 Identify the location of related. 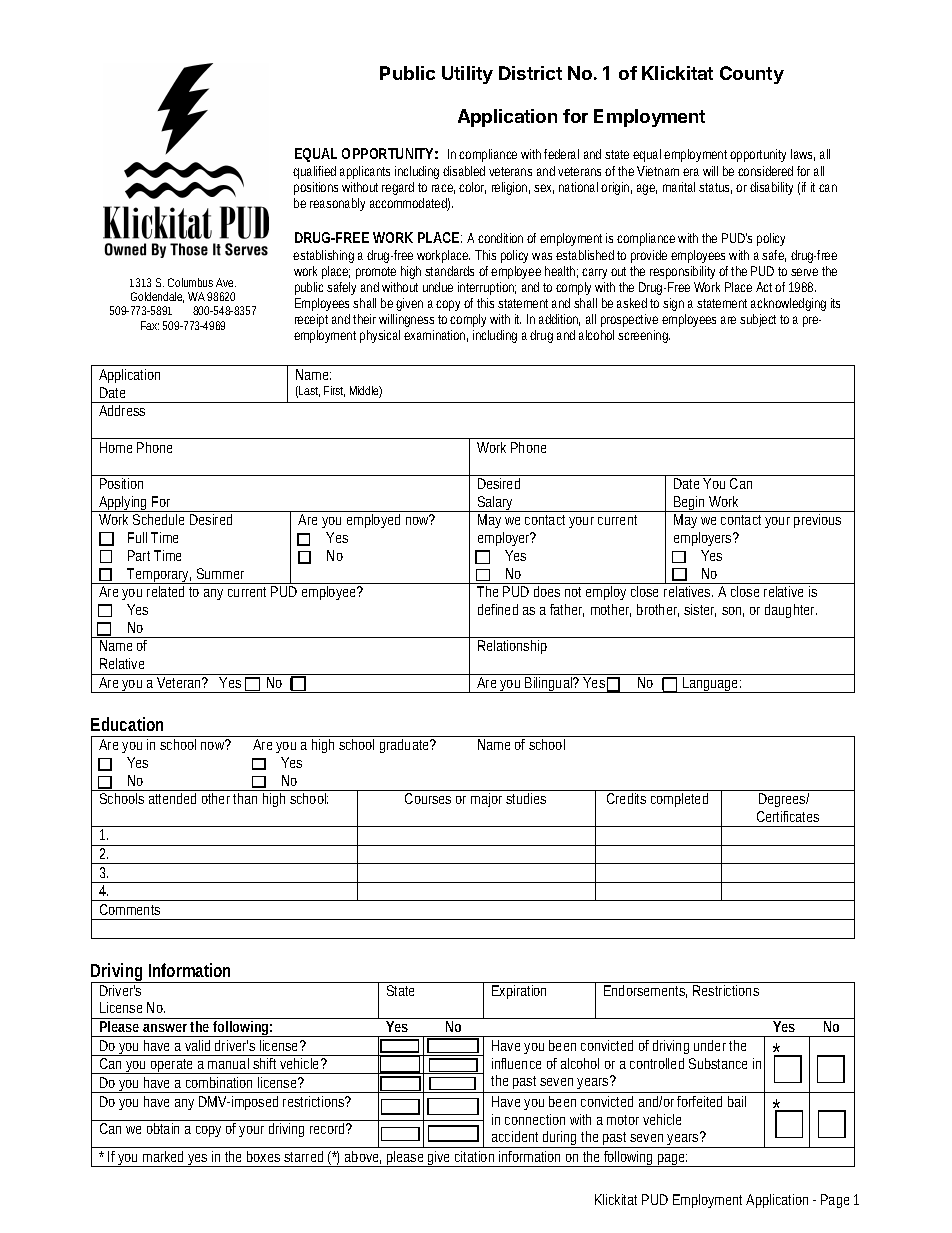
(165, 591).
